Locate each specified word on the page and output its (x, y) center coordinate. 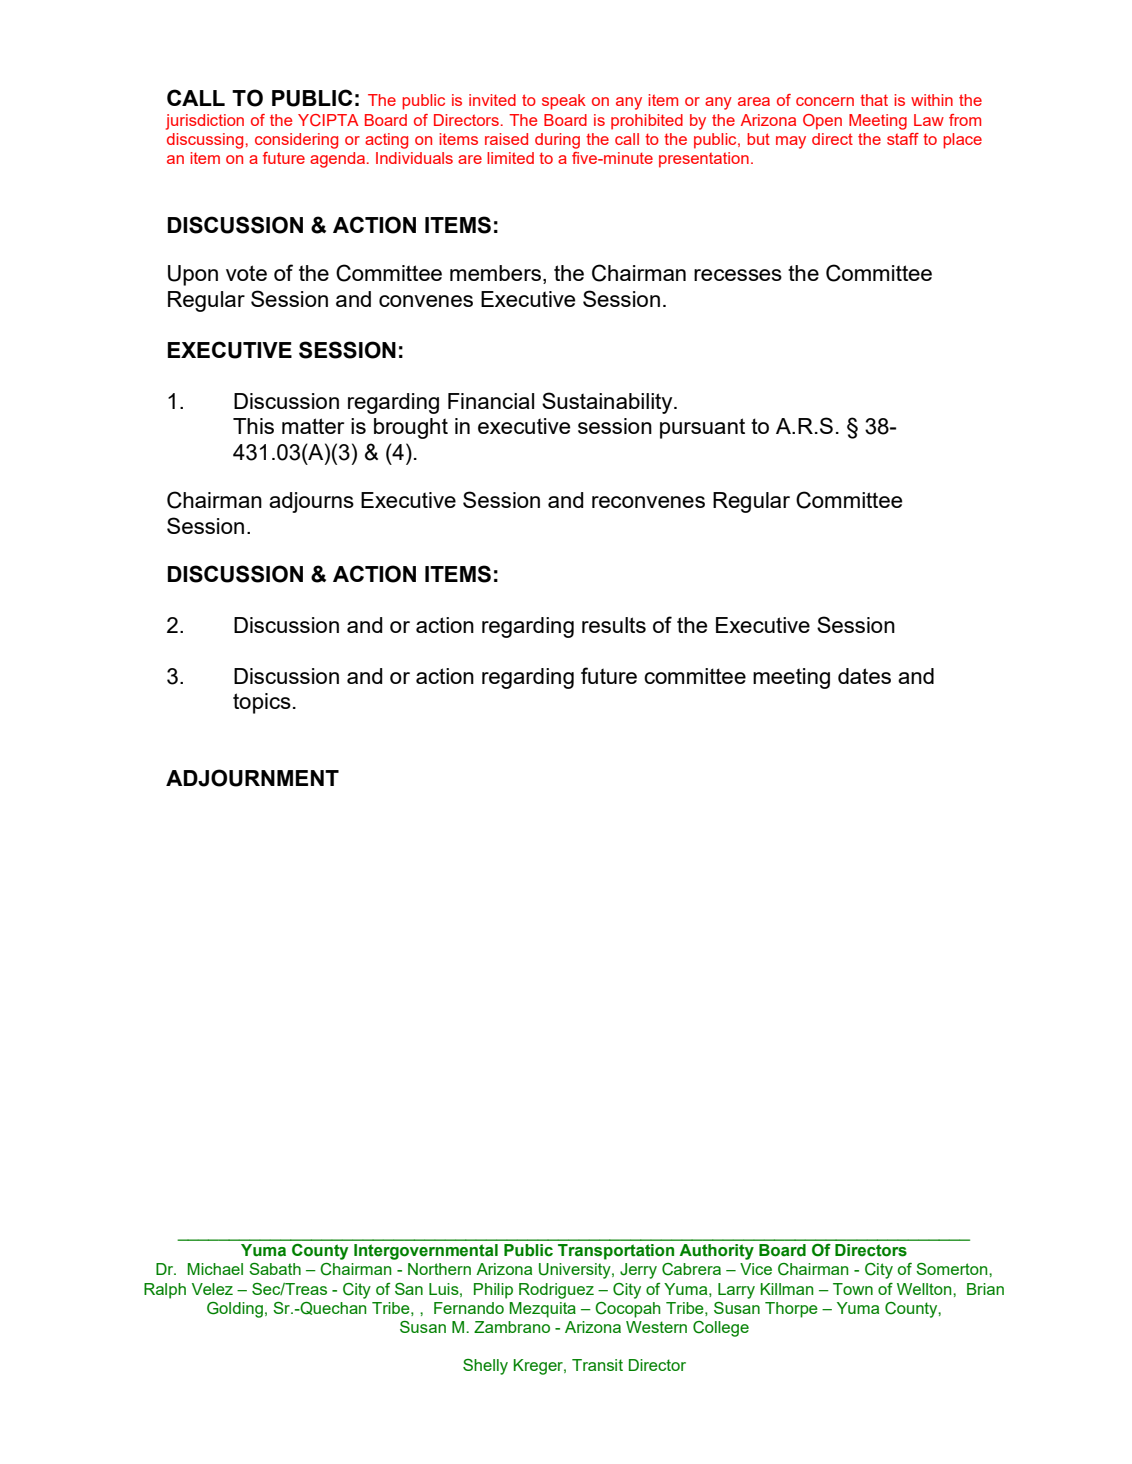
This (253, 426)
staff (903, 139)
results (614, 625)
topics (262, 703)
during (557, 141)
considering (296, 141)
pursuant (702, 428)
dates (864, 676)
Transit (597, 1365)
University (576, 1271)
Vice (756, 1269)
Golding (235, 1310)
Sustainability (608, 403)
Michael (215, 1269)
